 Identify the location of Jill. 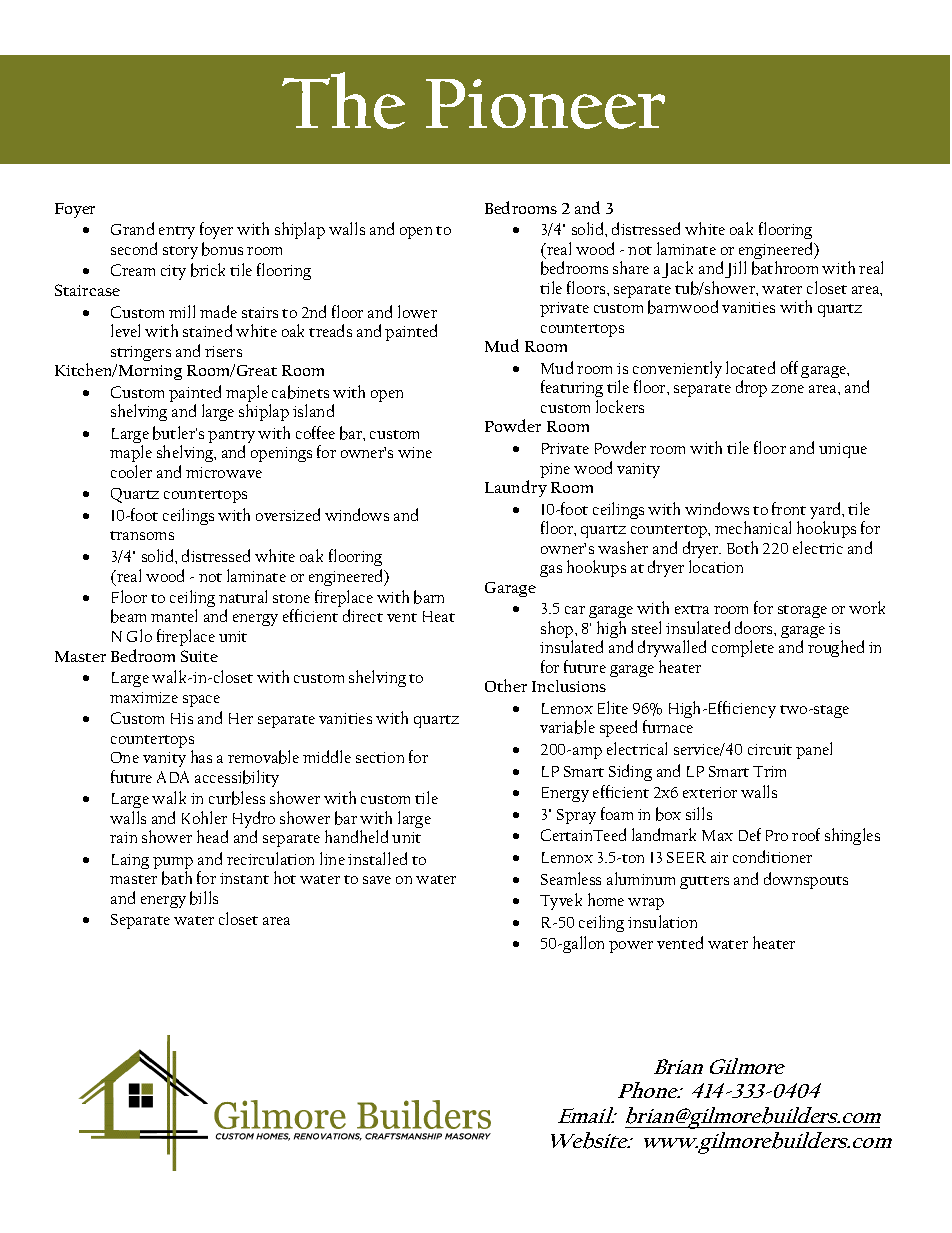
(735, 269).
